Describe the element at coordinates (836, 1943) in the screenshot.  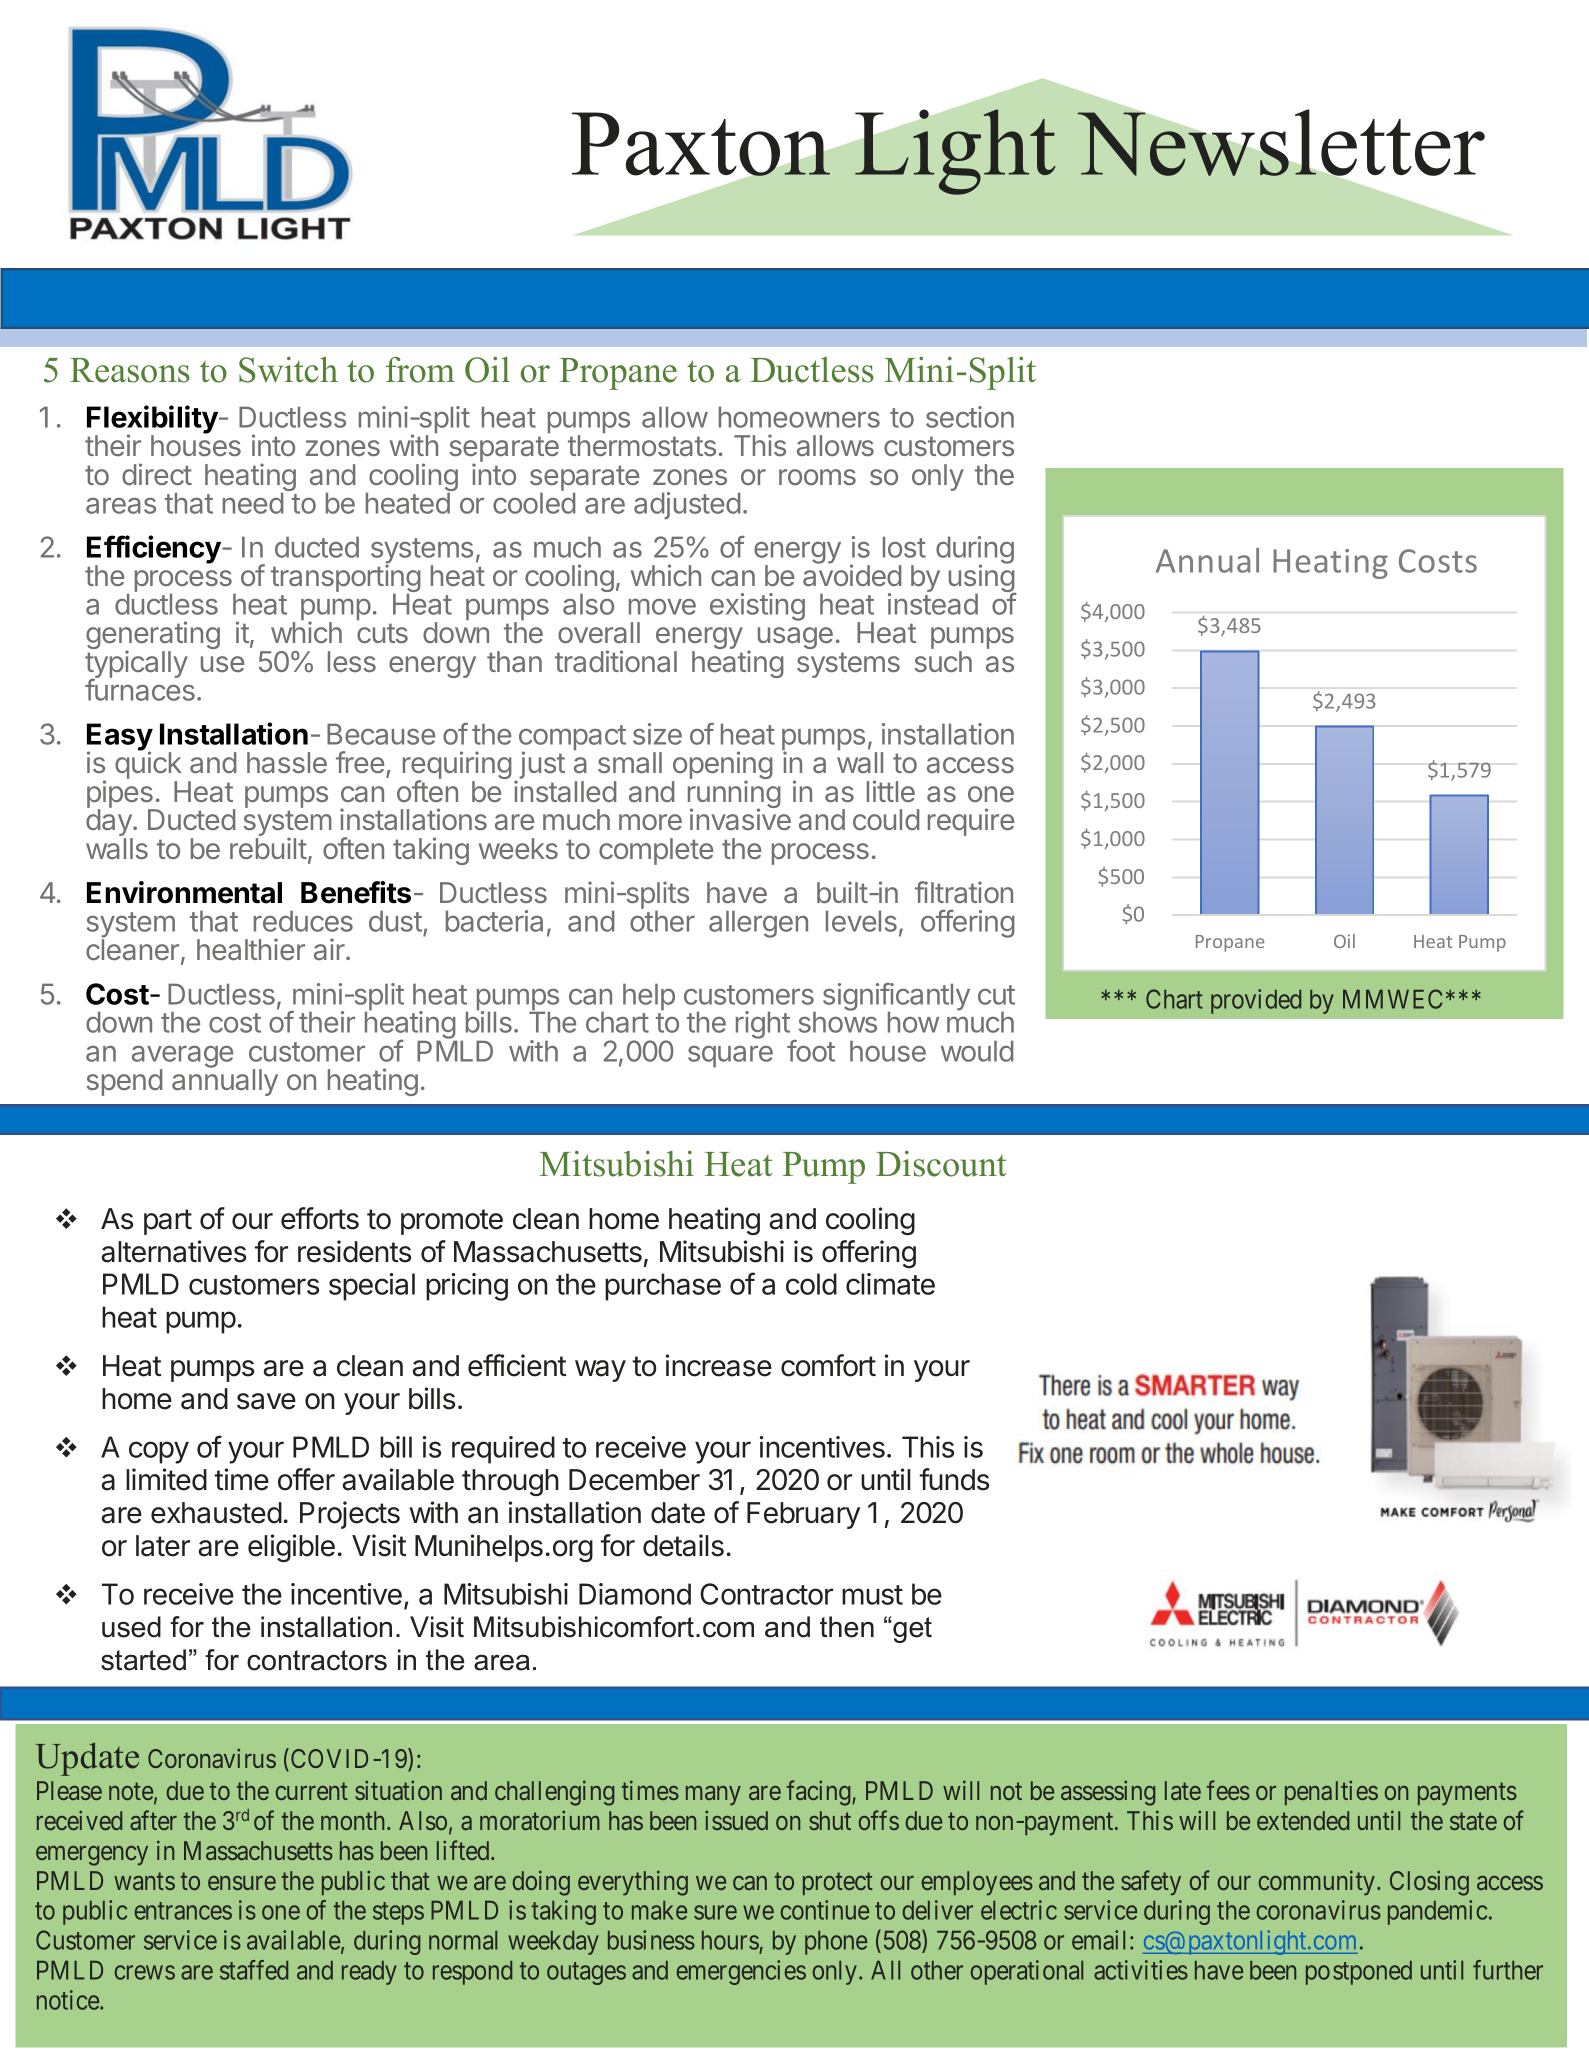
I see `phone` at that location.
